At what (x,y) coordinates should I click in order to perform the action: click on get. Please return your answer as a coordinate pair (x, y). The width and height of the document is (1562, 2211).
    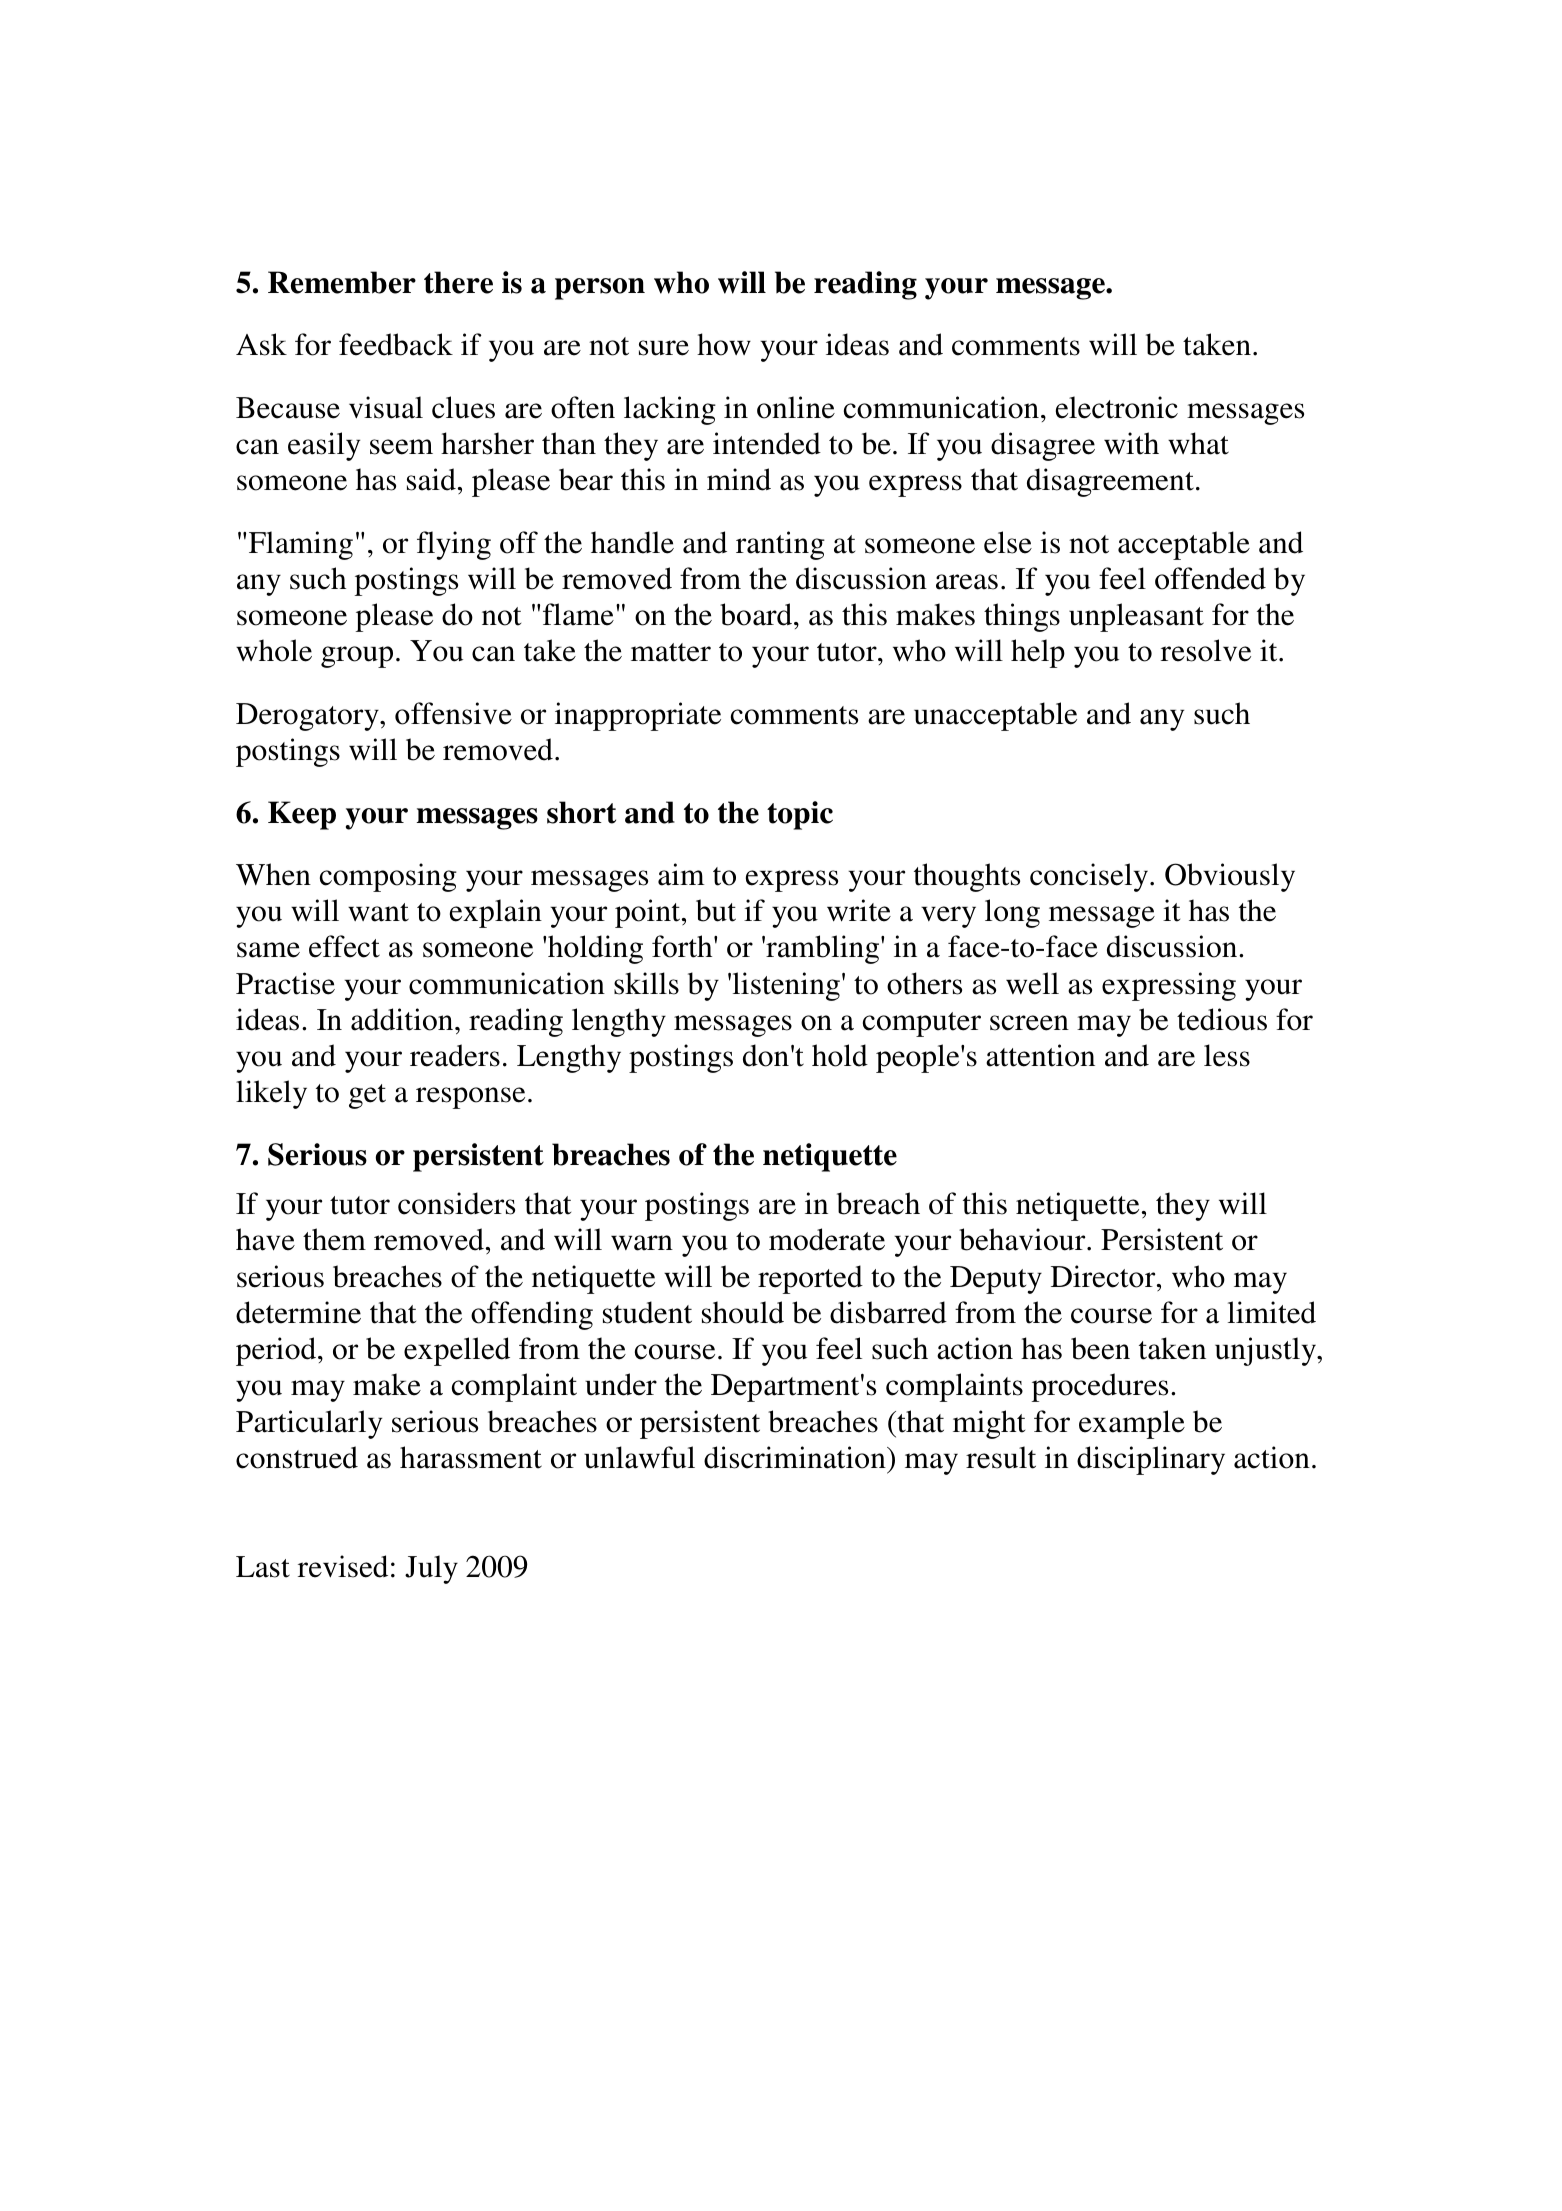
    Looking at the image, I should click on (367, 1096).
